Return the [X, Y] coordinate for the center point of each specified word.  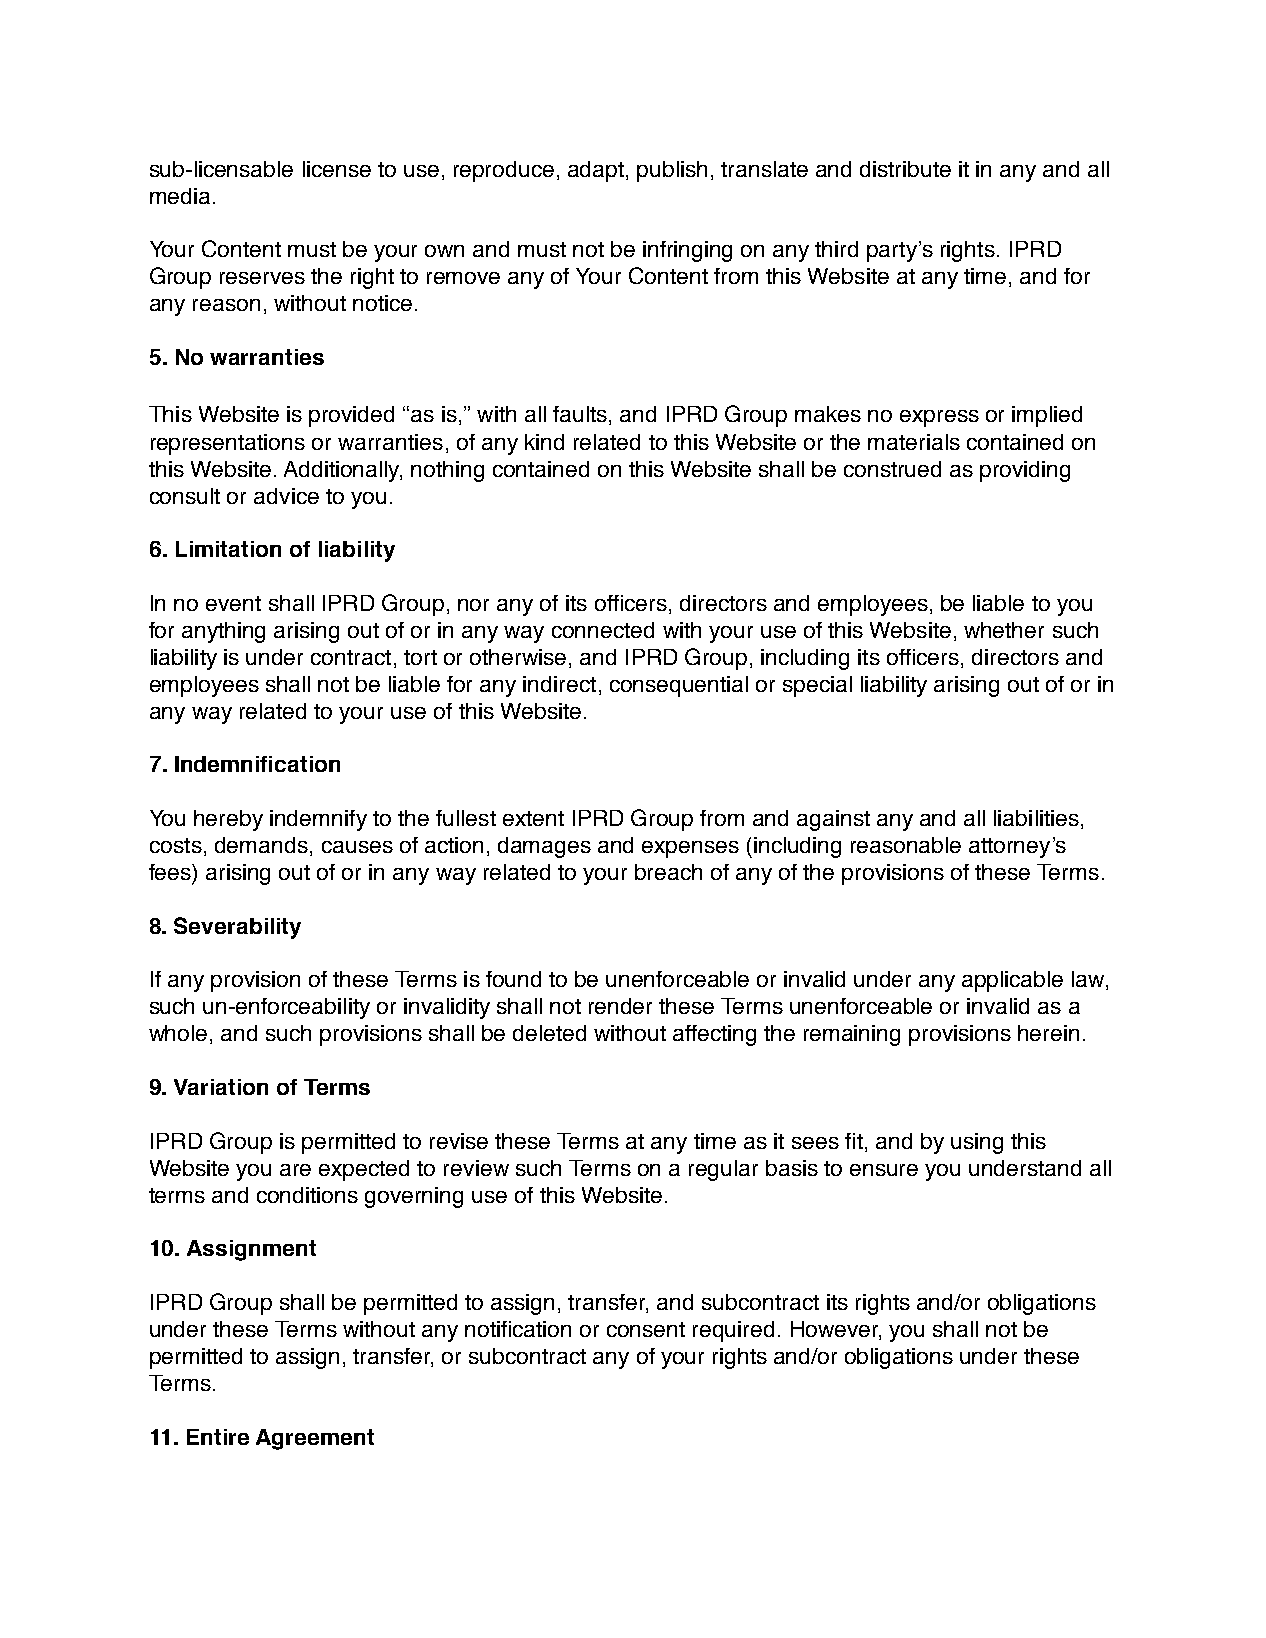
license [337, 169]
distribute [905, 169]
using [977, 1143]
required [733, 1331]
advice [286, 496]
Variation [221, 1087]
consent [646, 1329]
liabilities [1036, 818]
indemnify [318, 820]
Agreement [315, 1439]
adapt [597, 171]
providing [1025, 471]
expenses [690, 849]
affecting [714, 1035]
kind [544, 442]
